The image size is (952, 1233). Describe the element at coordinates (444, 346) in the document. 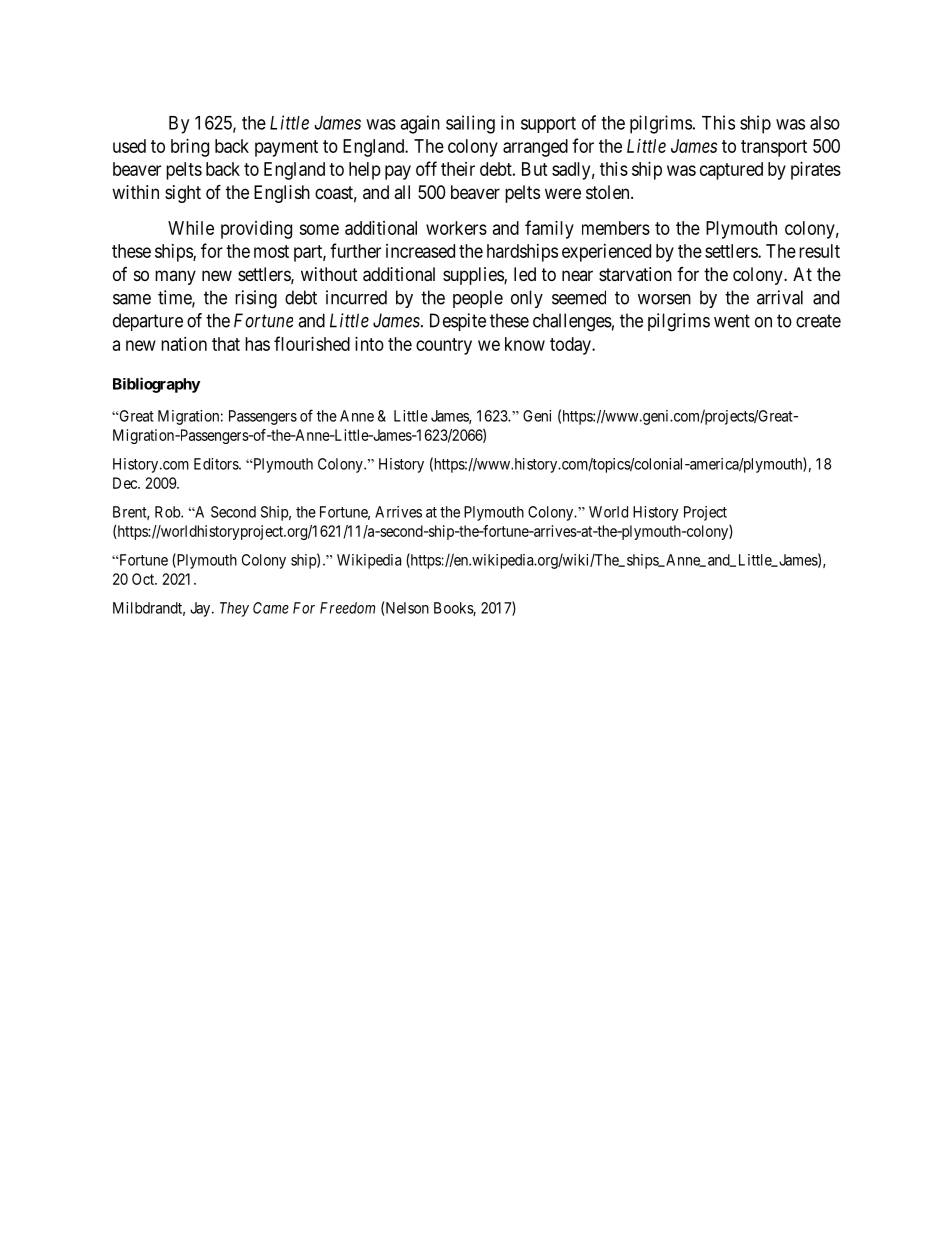

I see `country` at that location.
